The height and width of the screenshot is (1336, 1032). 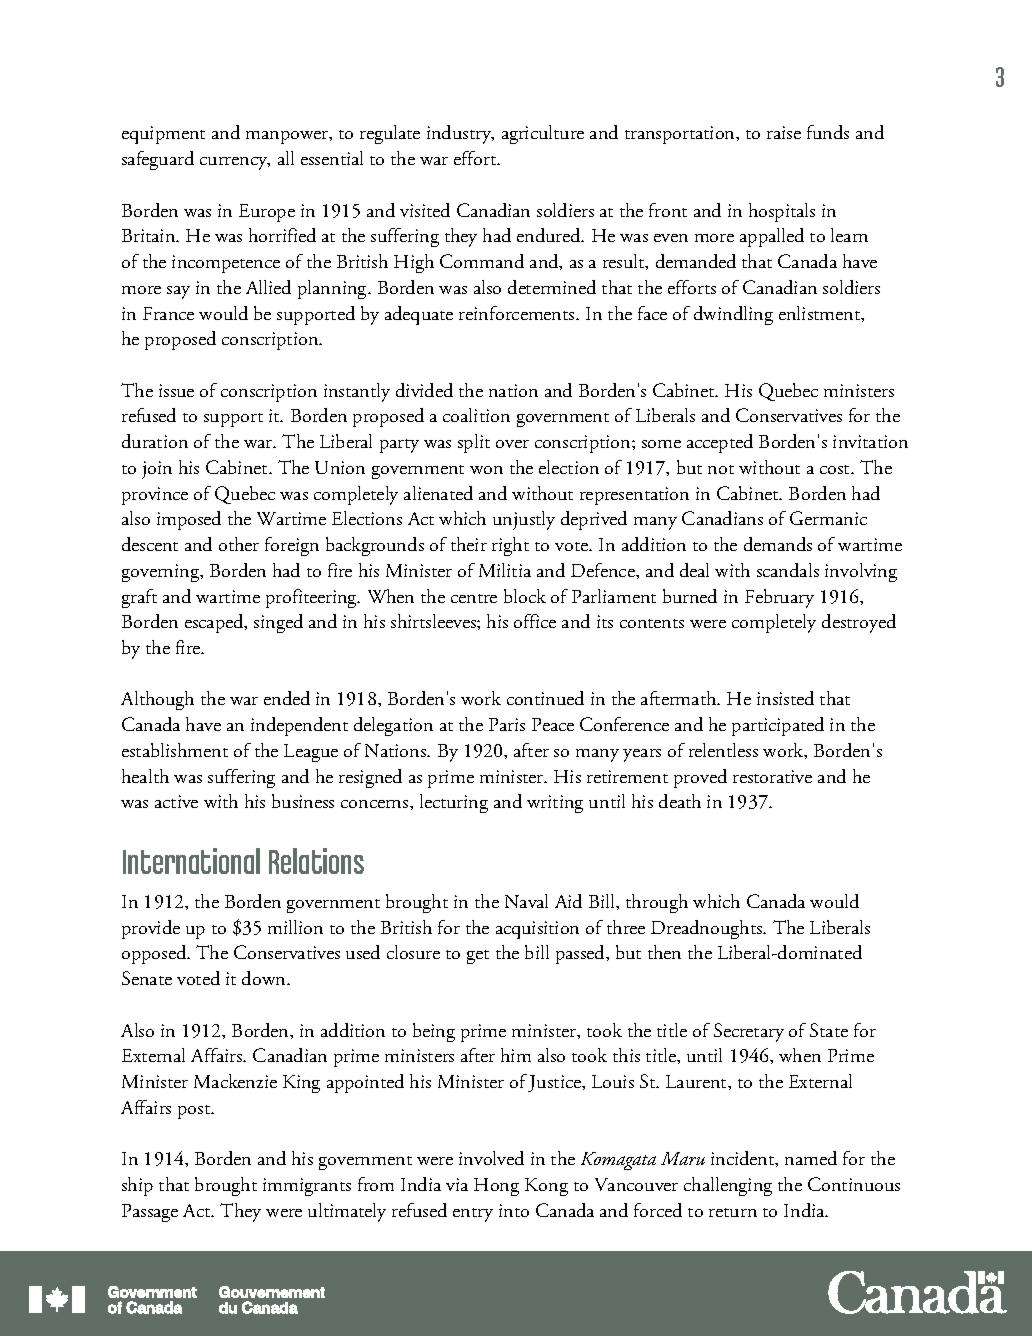 I want to click on raise, so click(x=784, y=132).
